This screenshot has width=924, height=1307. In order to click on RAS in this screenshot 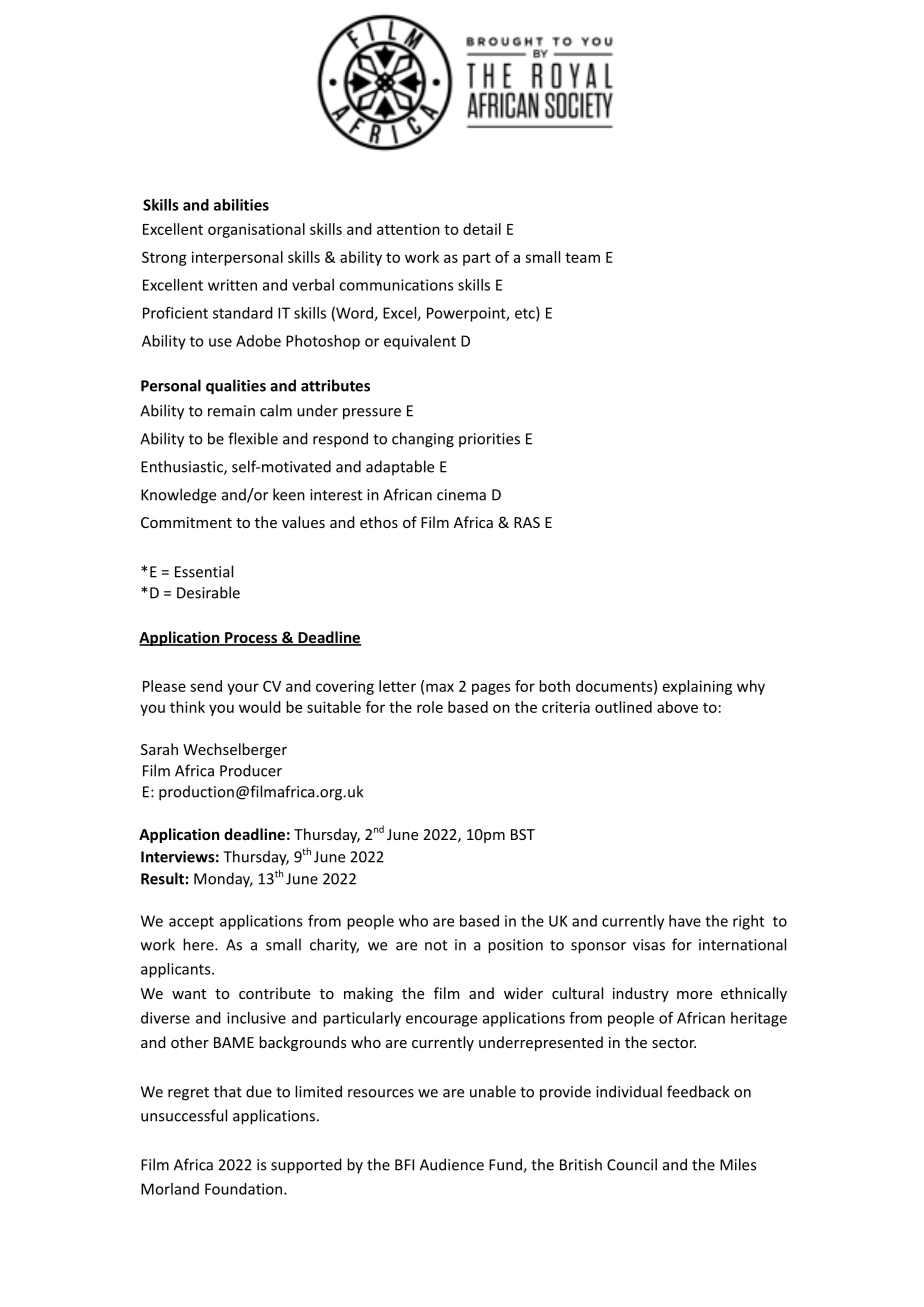, I will do `click(527, 522)`.
